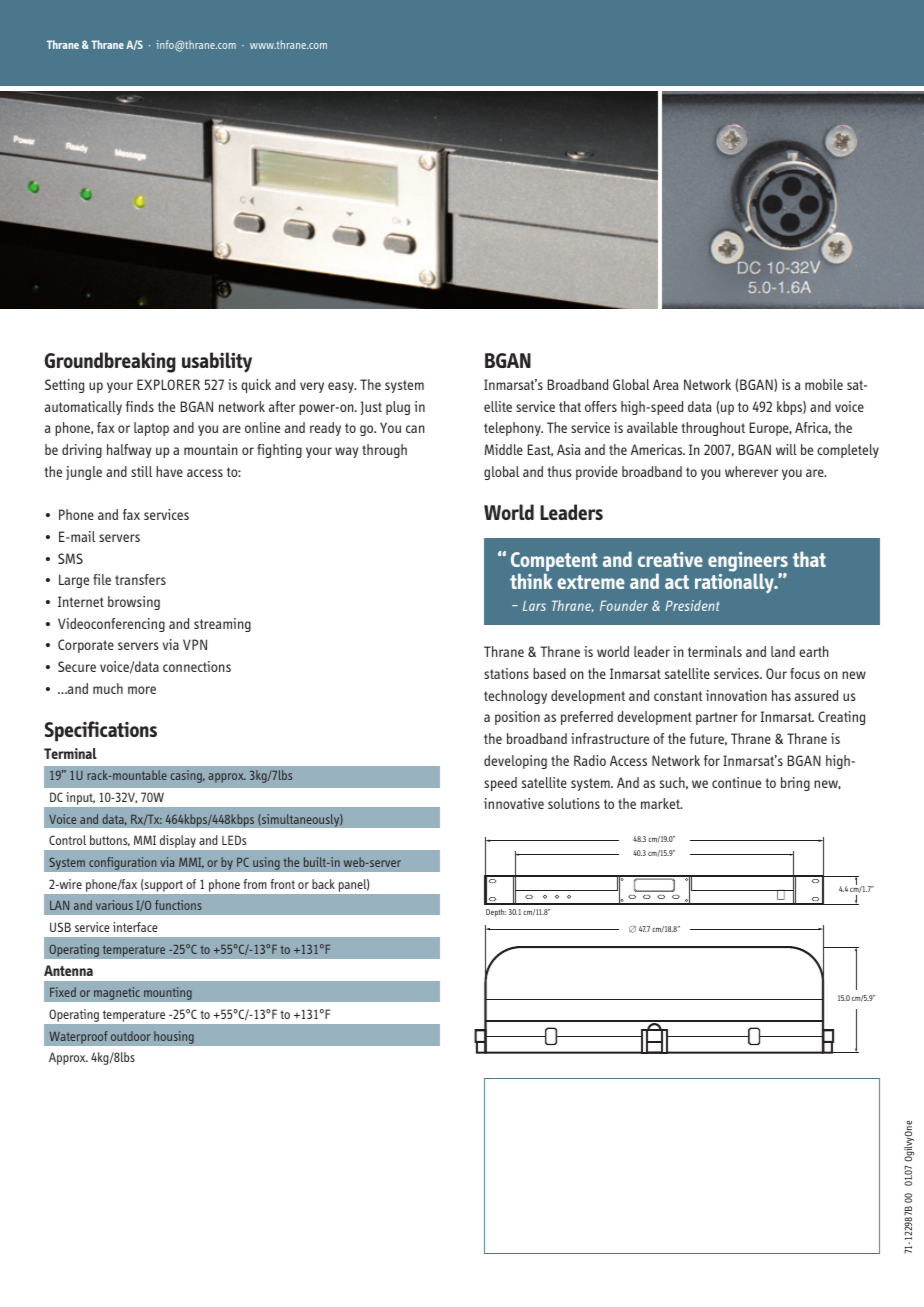  Describe the element at coordinates (515, 697) in the screenshot. I see `technology` at that location.
